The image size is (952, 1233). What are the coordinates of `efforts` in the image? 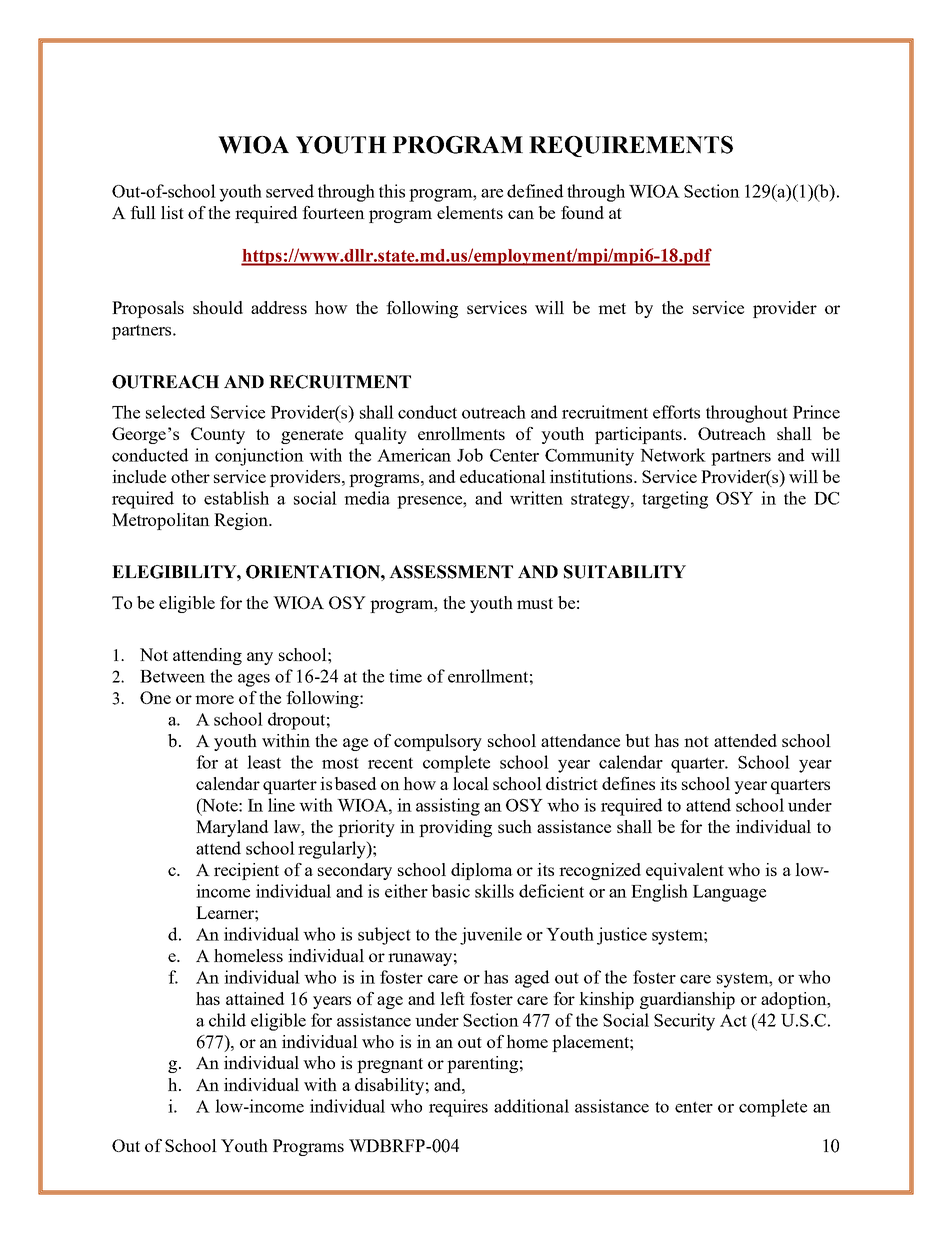 It's located at (676, 412).
